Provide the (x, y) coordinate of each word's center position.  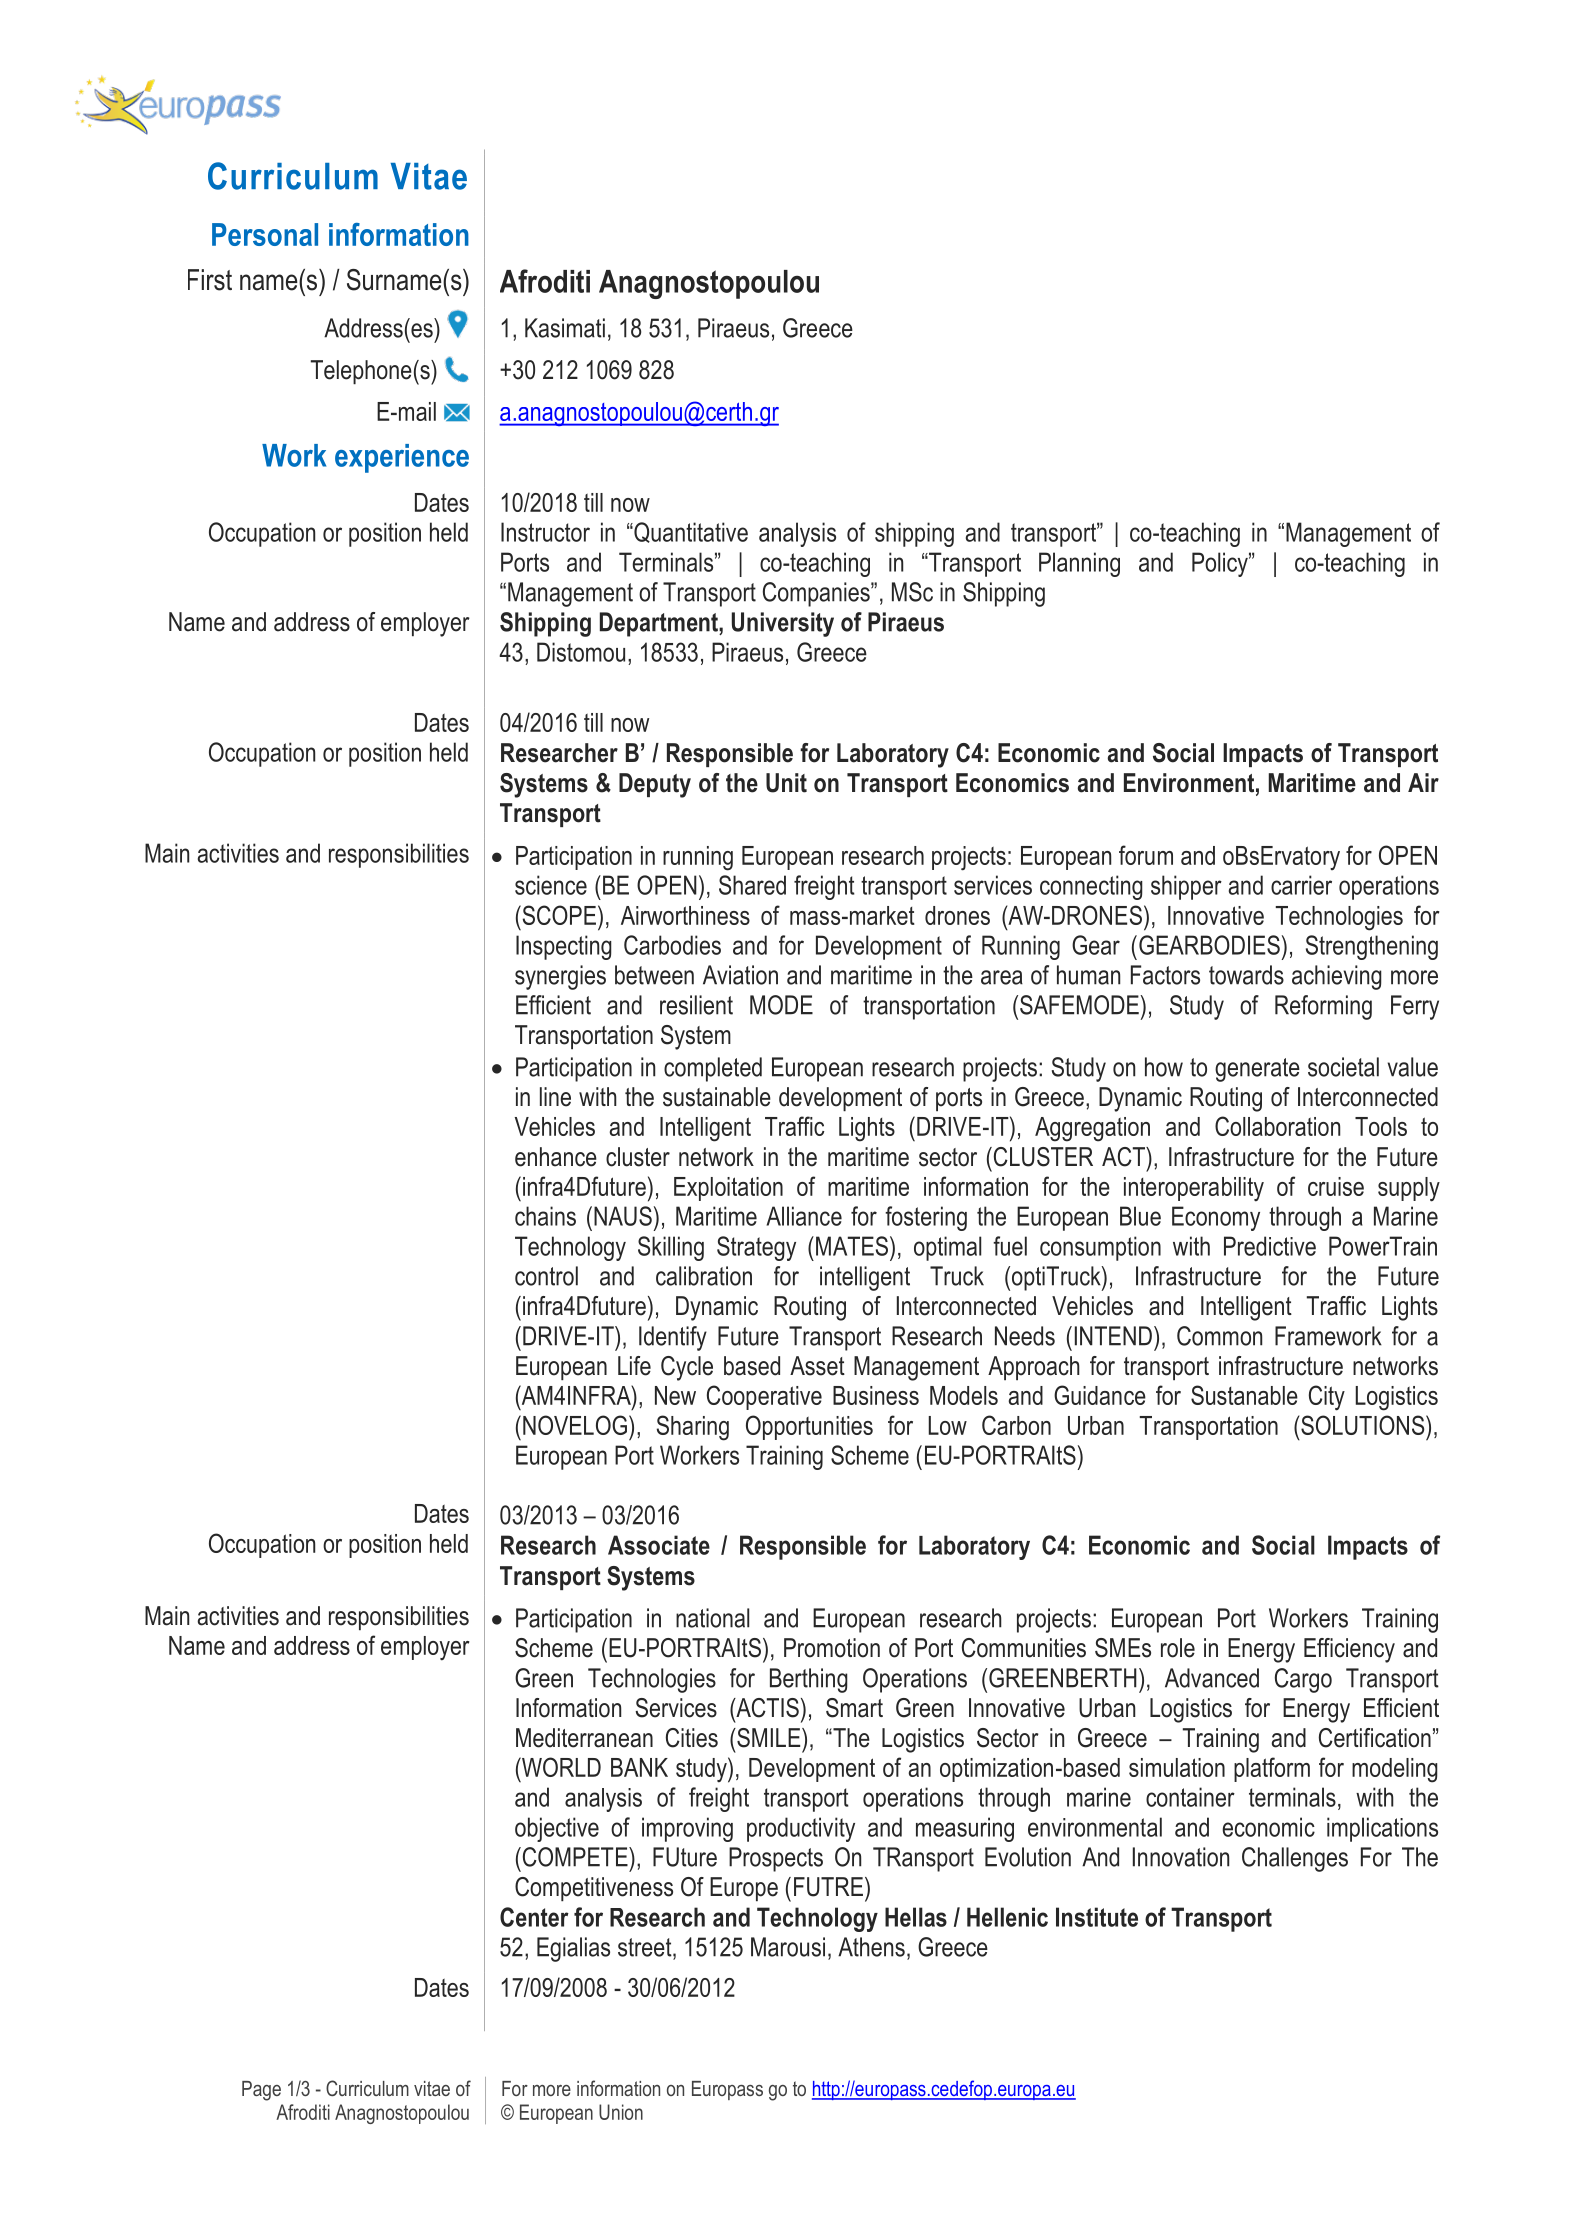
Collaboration (1277, 1126)
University (783, 624)
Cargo (1303, 1680)
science (551, 885)
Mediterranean (584, 1738)
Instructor (545, 532)
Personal (265, 234)
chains (545, 1216)
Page (261, 2091)
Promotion (832, 1648)
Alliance (804, 1216)
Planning (1079, 564)
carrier (1301, 885)
